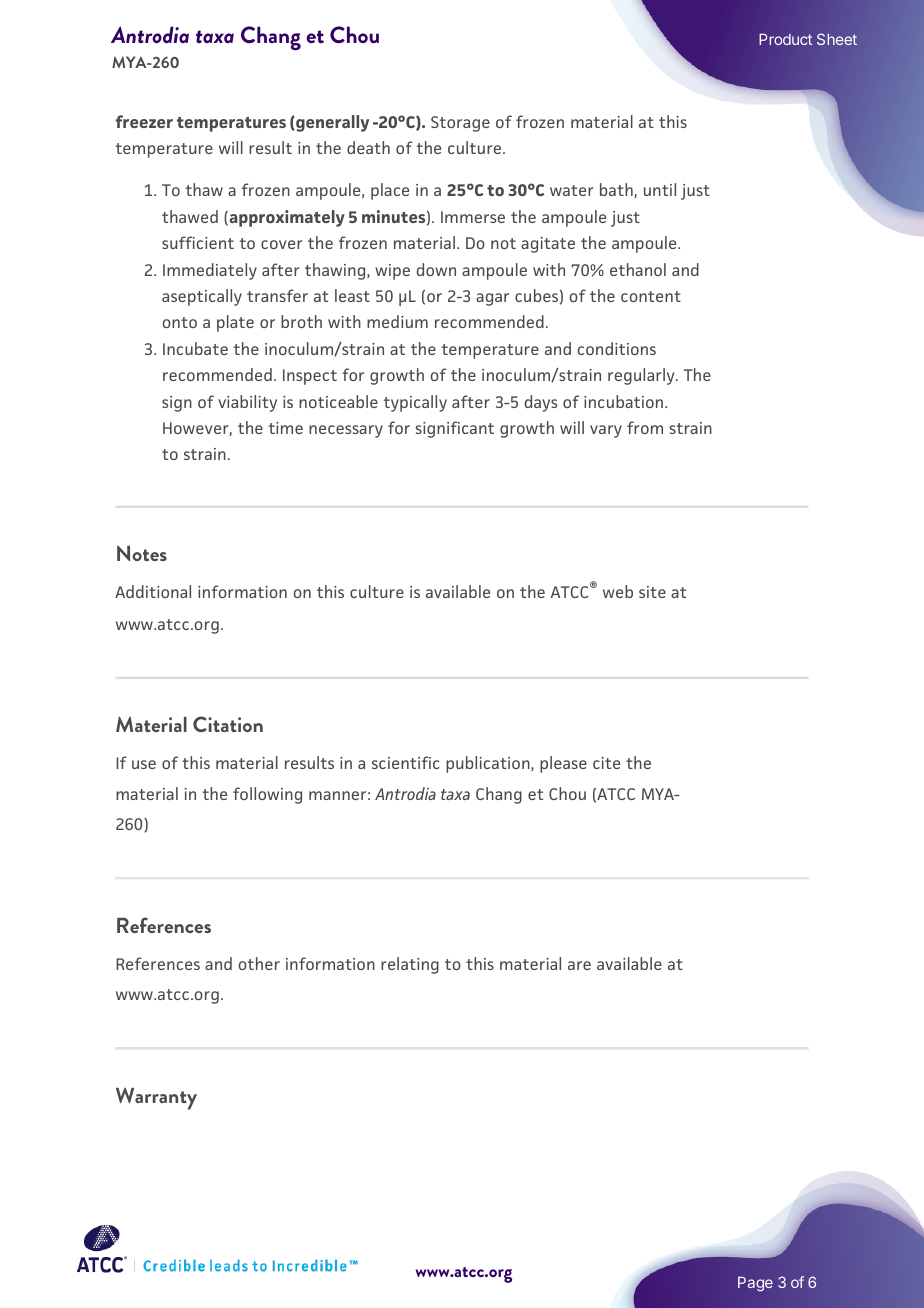  I want to click on Storage, so click(460, 124).
